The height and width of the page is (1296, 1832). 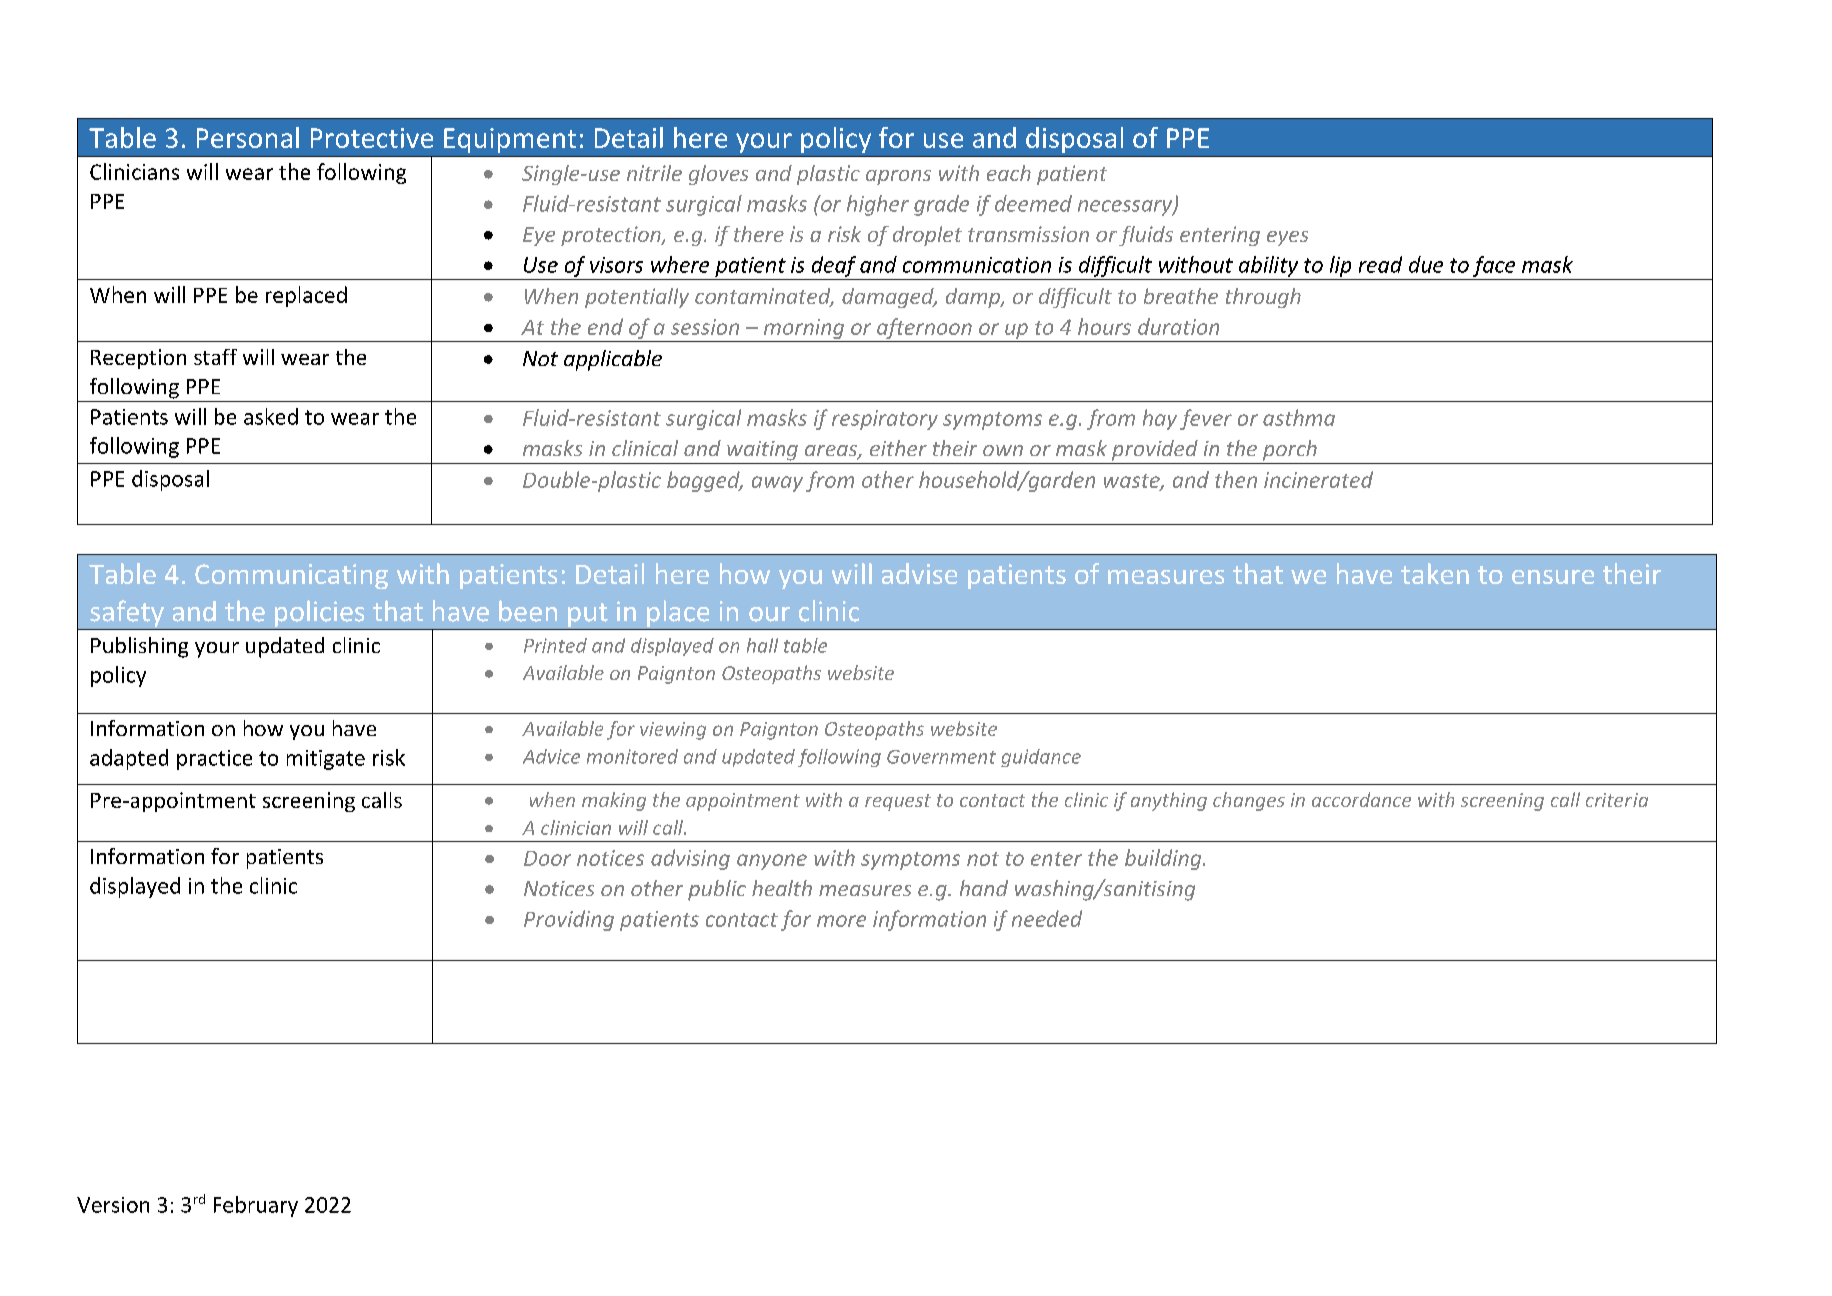 I want to click on Publishing, so click(x=139, y=647).
